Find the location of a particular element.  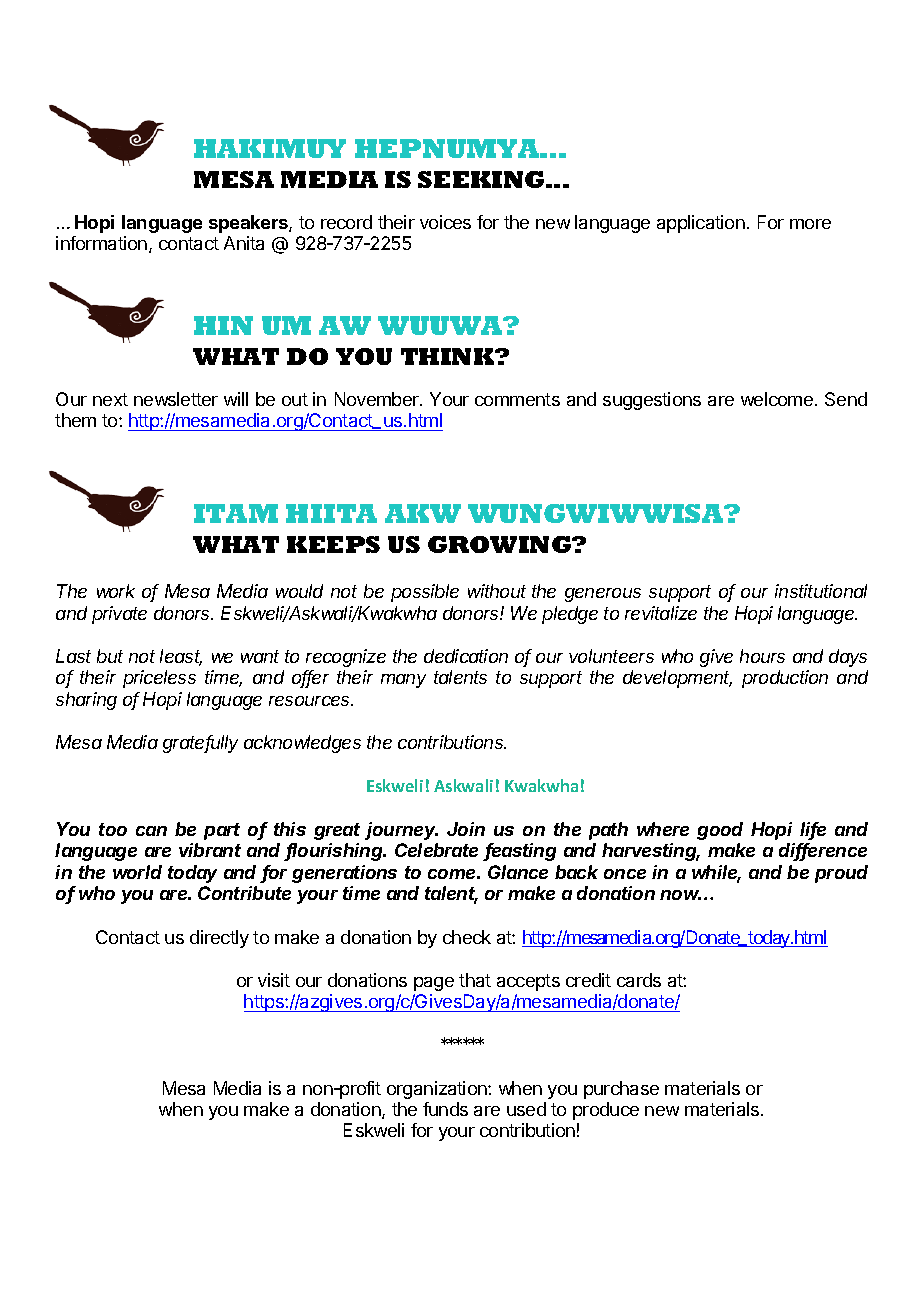

voices is located at coordinates (445, 222).
